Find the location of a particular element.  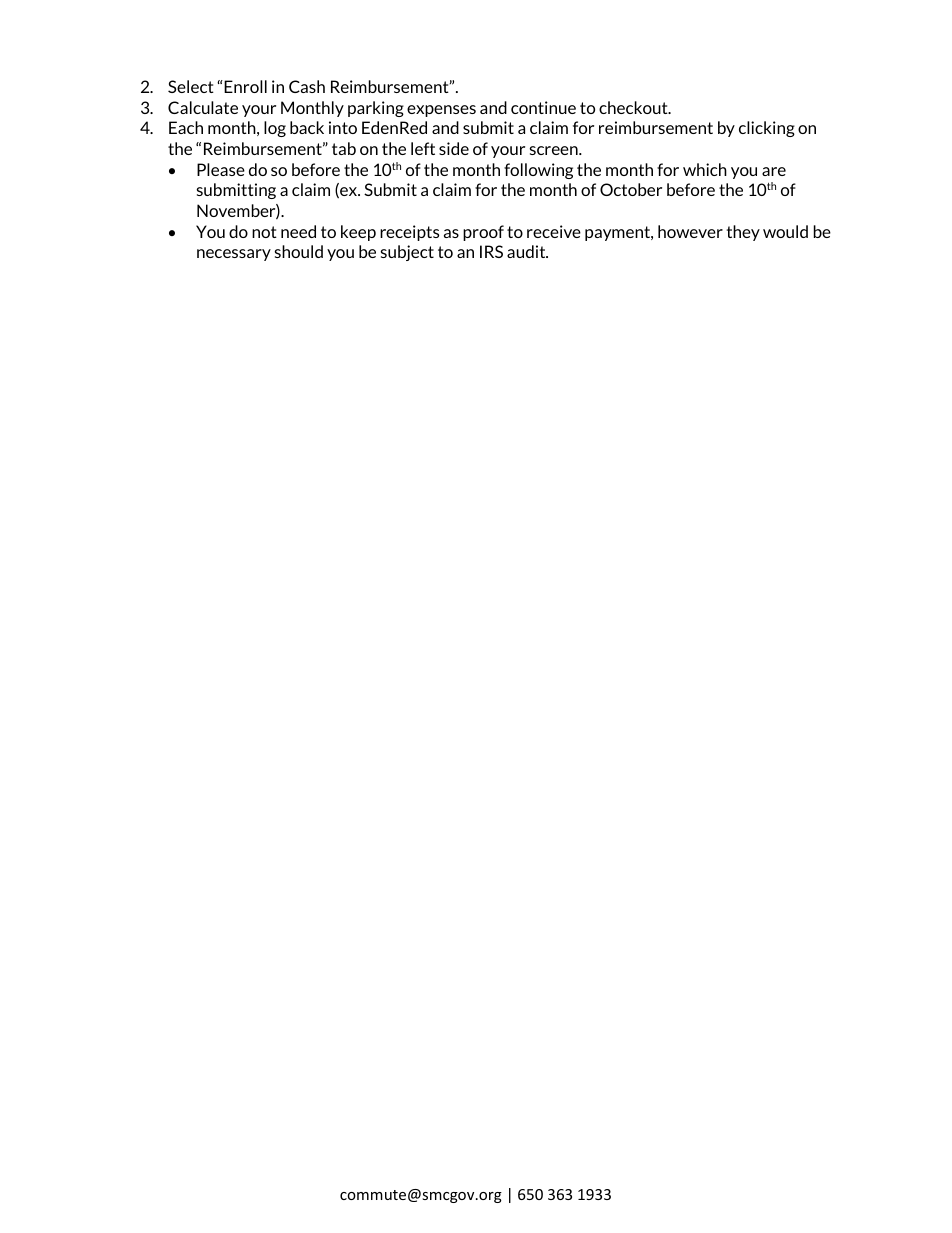

Enroll is located at coordinates (244, 86).
